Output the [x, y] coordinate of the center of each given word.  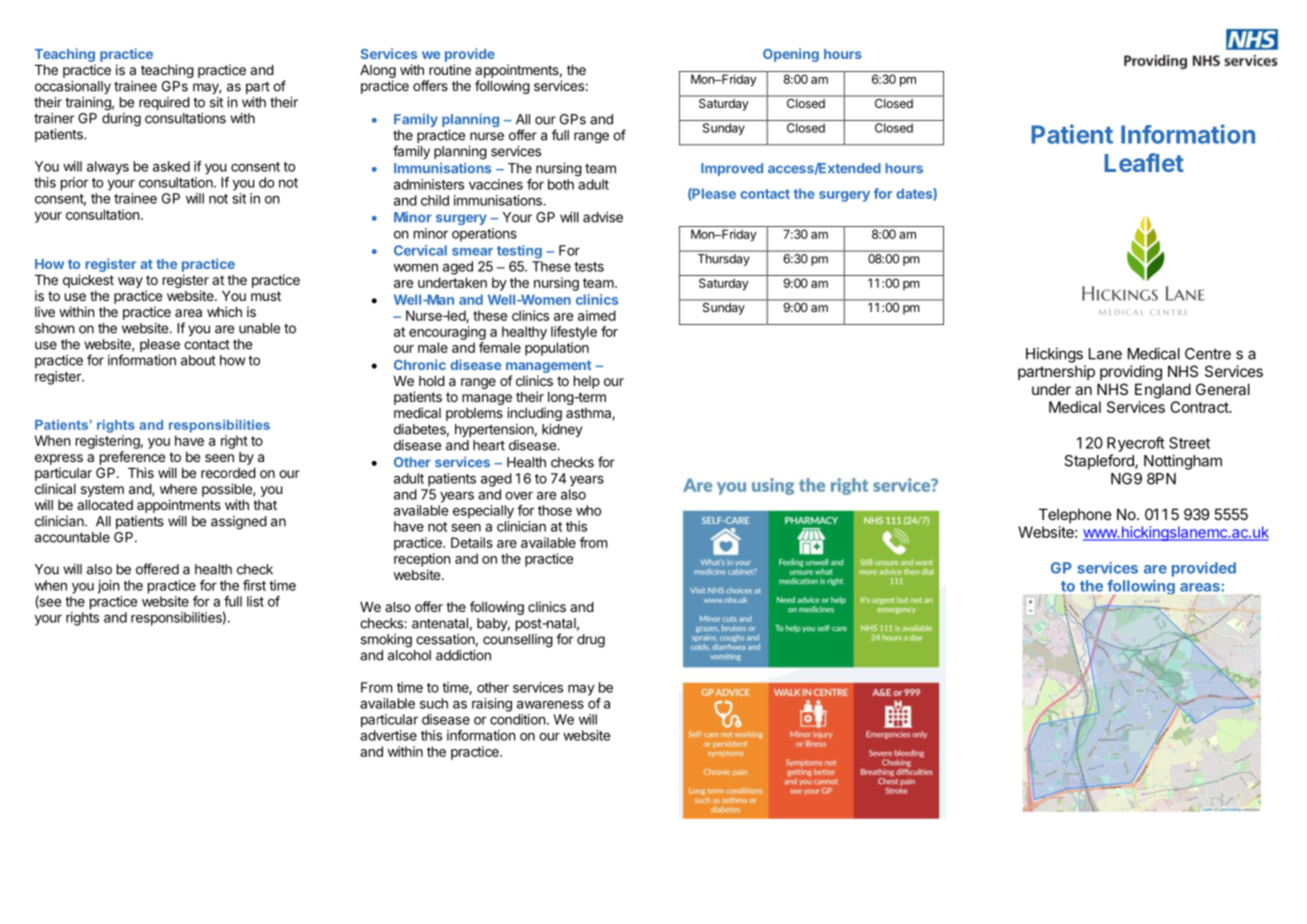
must [266, 296]
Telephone [1075, 515]
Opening [791, 55]
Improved [732, 169]
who [588, 510]
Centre [1208, 354]
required [164, 103]
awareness [550, 704]
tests [589, 267]
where [178, 489]
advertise [388, 735]
